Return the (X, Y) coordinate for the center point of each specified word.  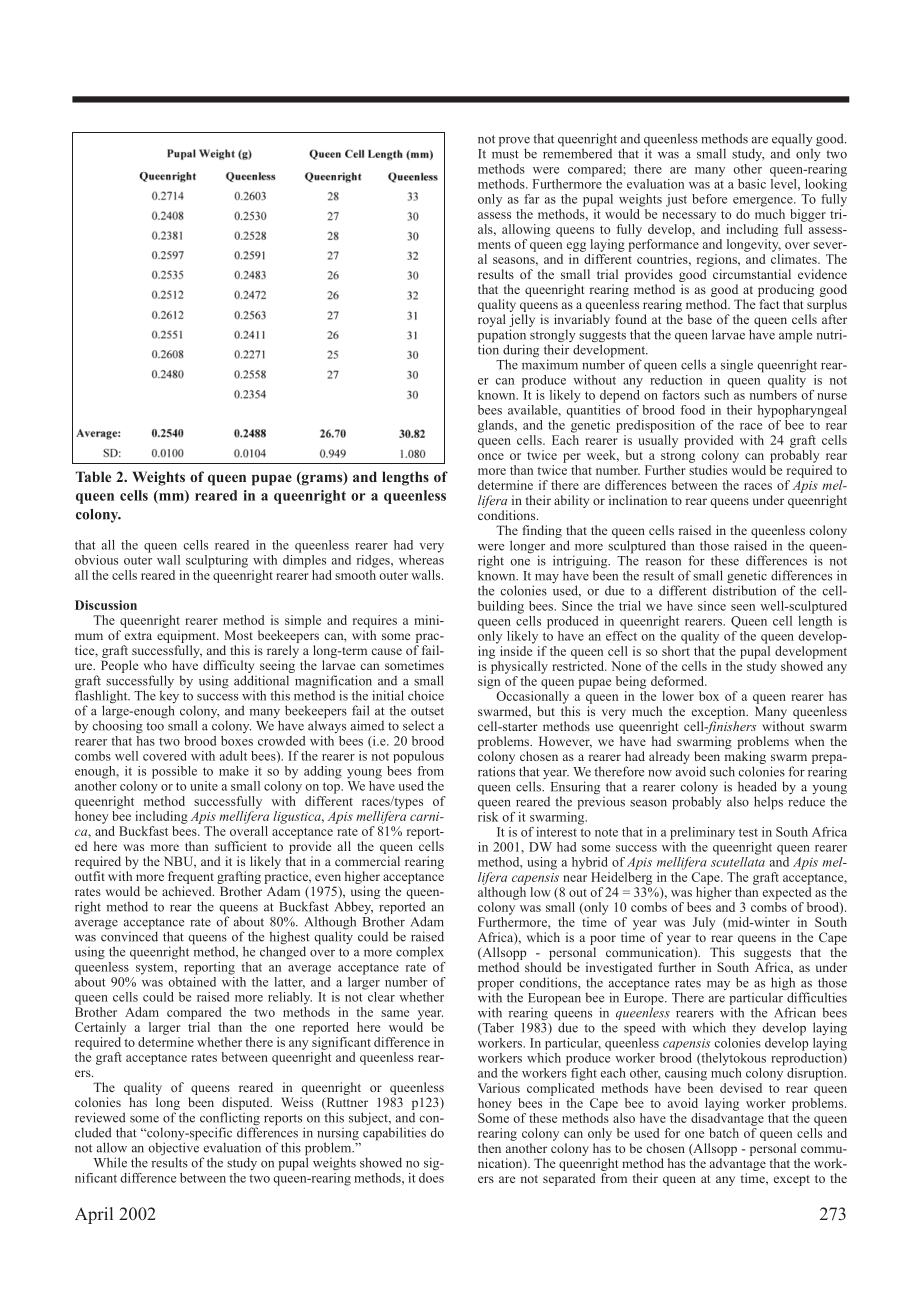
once (491, 456)
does (431, 1176)
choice (426, 695)
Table (93, 476)
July (704, 923)
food (692, 410)
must (505, 154)
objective (173, 1149)
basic (752, 184)
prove (514, 143)
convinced (129, 935)
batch (724, 1133)
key (169, 698)
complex (420, 953)
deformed (678, 681)
